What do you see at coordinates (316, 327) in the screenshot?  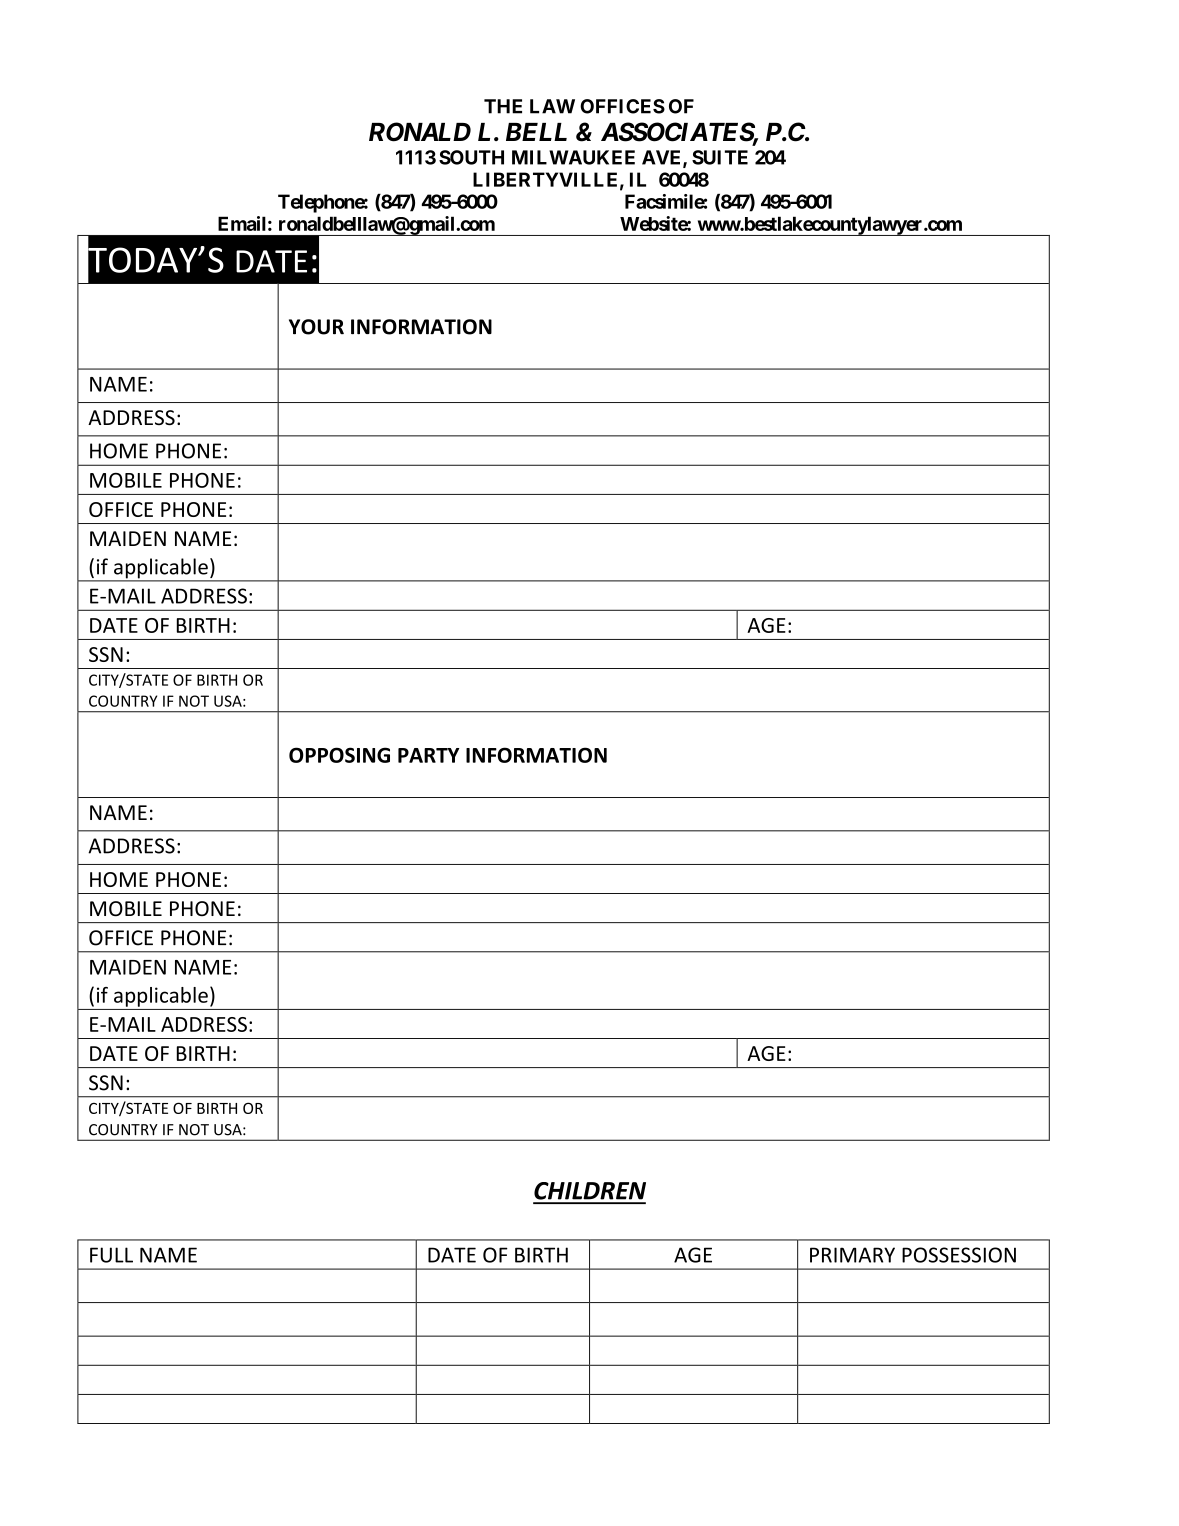 I see `YOUR` at bounding box center [316, 327].
